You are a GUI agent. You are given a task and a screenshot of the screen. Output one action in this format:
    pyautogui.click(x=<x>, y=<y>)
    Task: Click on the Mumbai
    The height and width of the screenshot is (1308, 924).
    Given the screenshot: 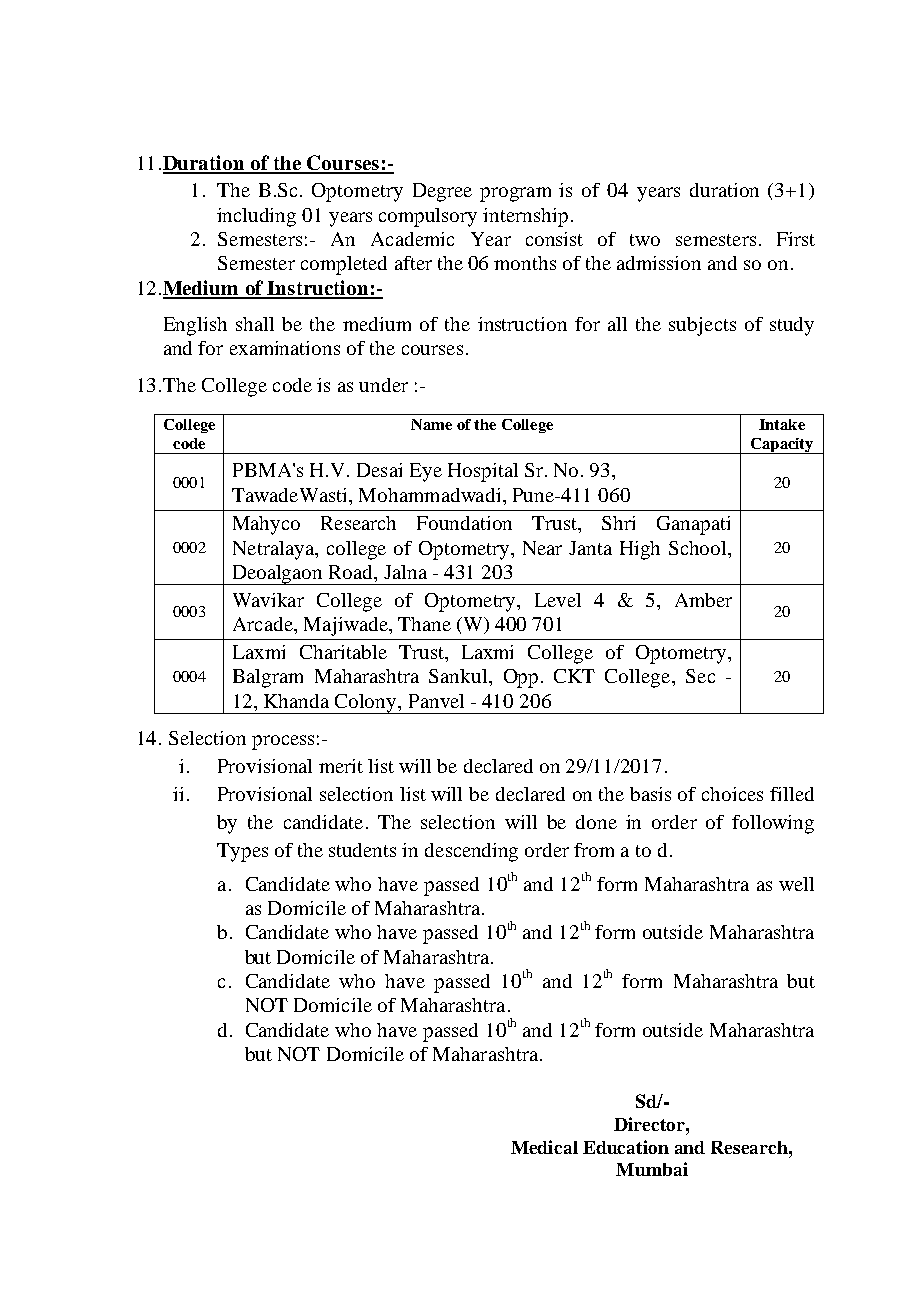 What is the action you would take?
    pyautogui.click(x=652, y=1169)
